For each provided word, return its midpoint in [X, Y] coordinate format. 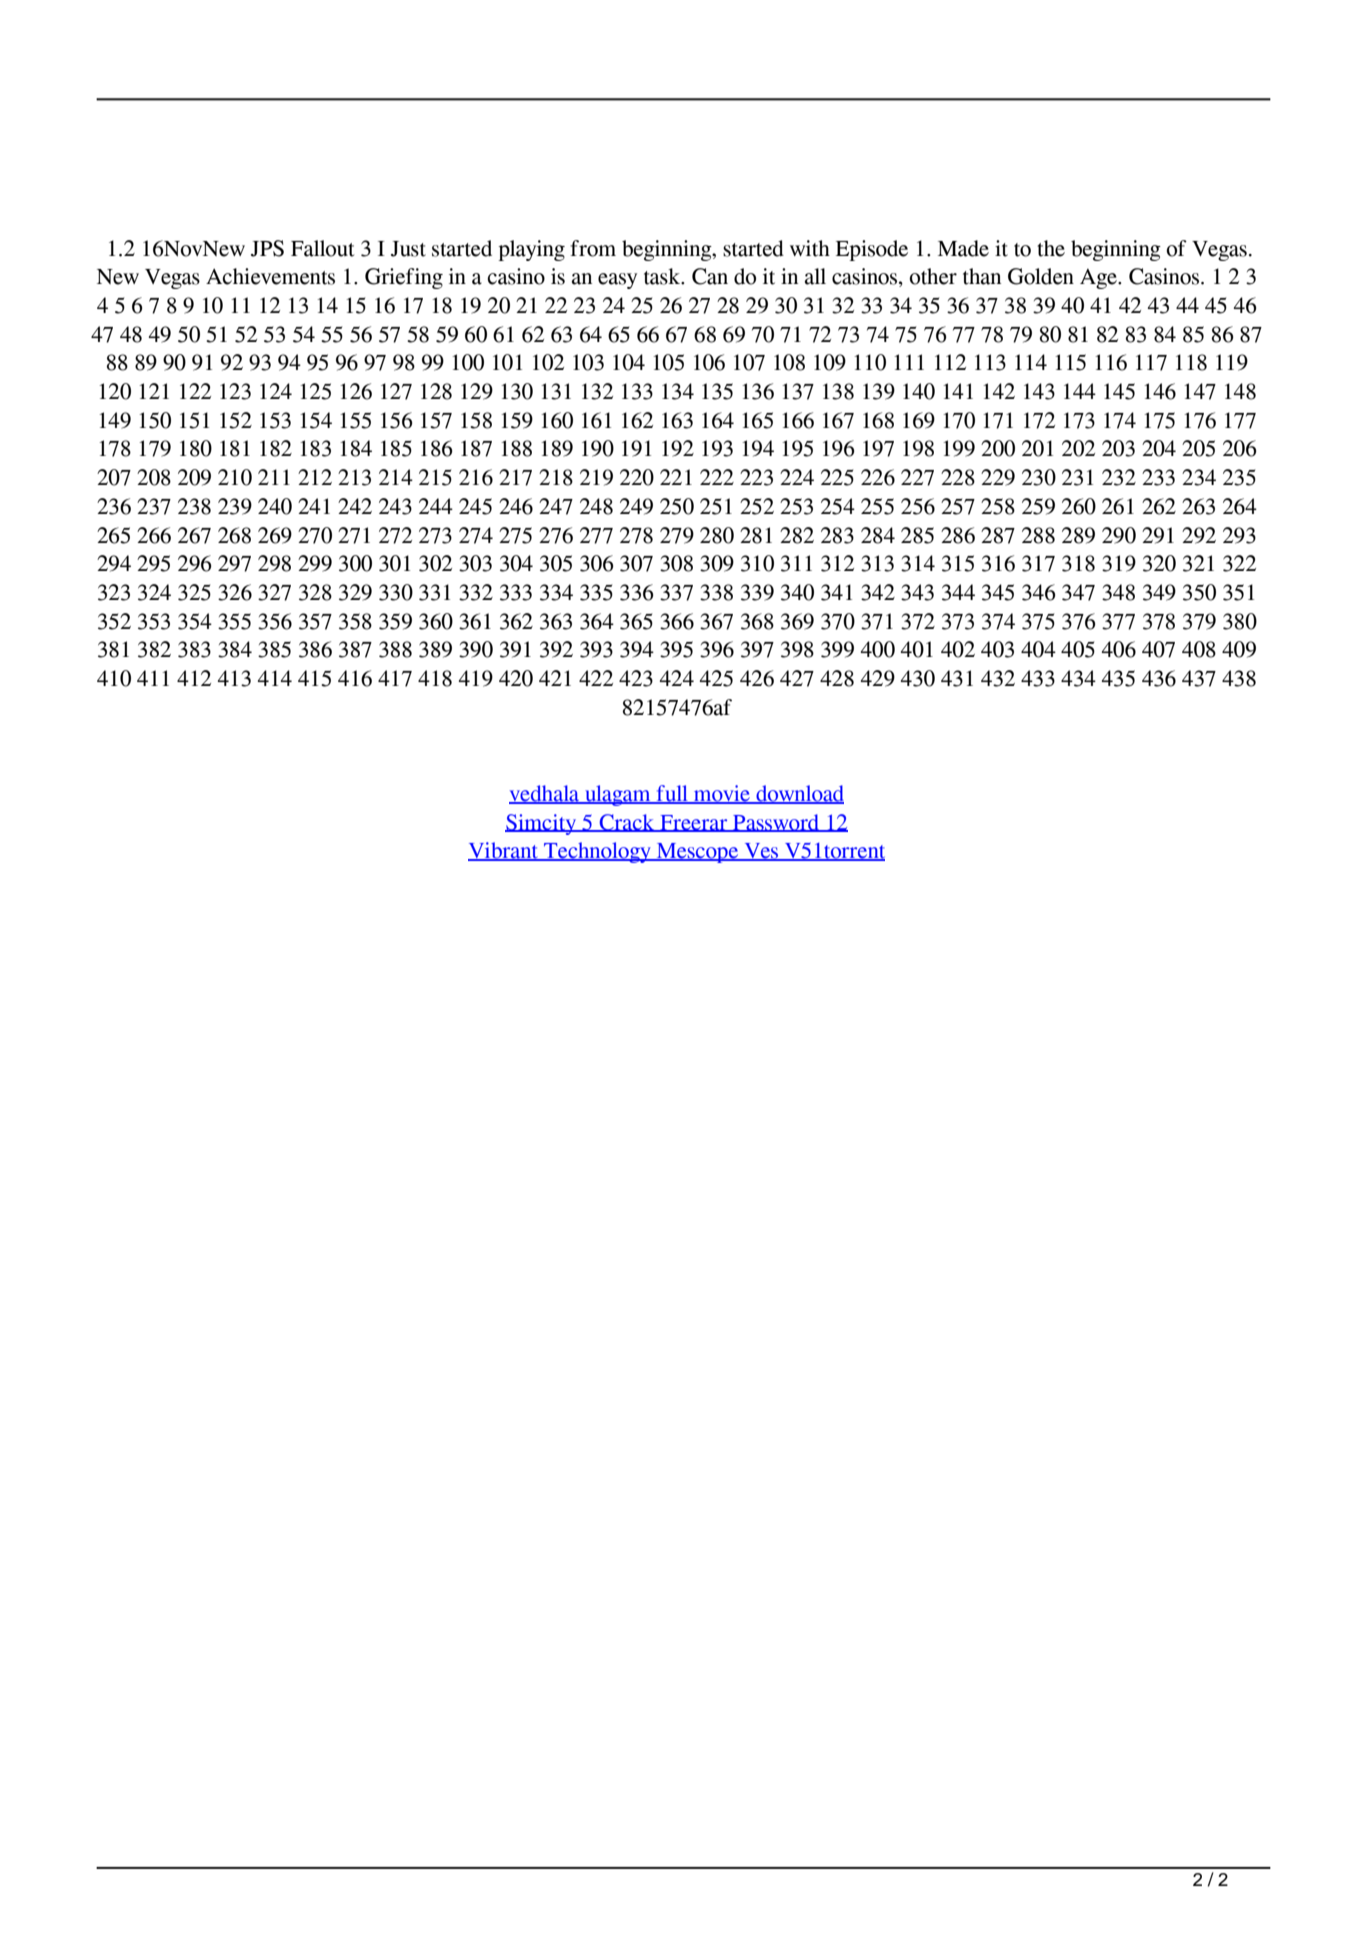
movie [722, 794]
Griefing [404, 278]
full [672, 794]
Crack [627, 823]
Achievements [270, 276]
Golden [1041, 276]
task [663, 276]
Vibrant [504, 851]
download [799, 794]
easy [617, 281]
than [982, 276]
